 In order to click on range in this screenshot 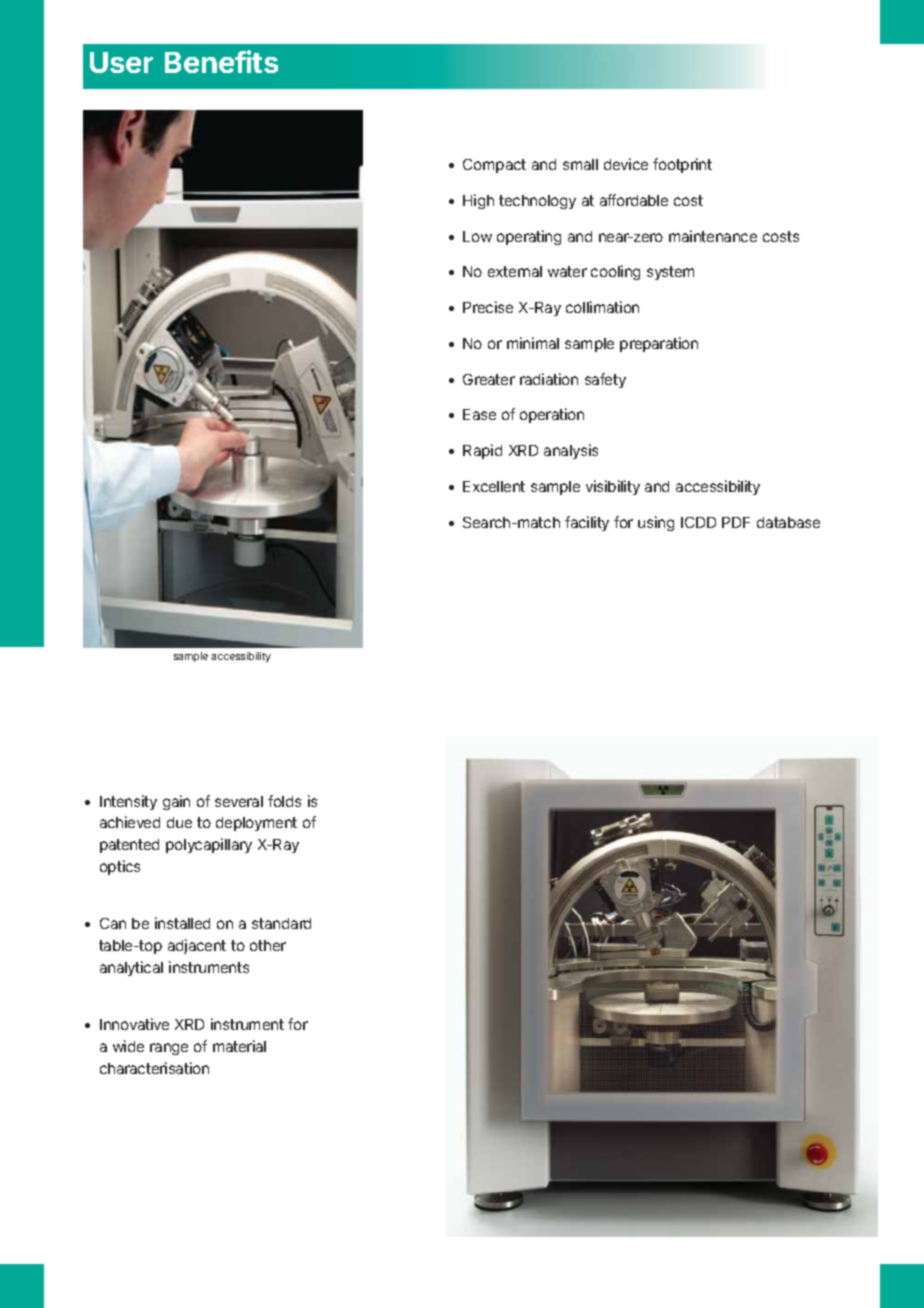, I will do `click(169, 1049)`.
